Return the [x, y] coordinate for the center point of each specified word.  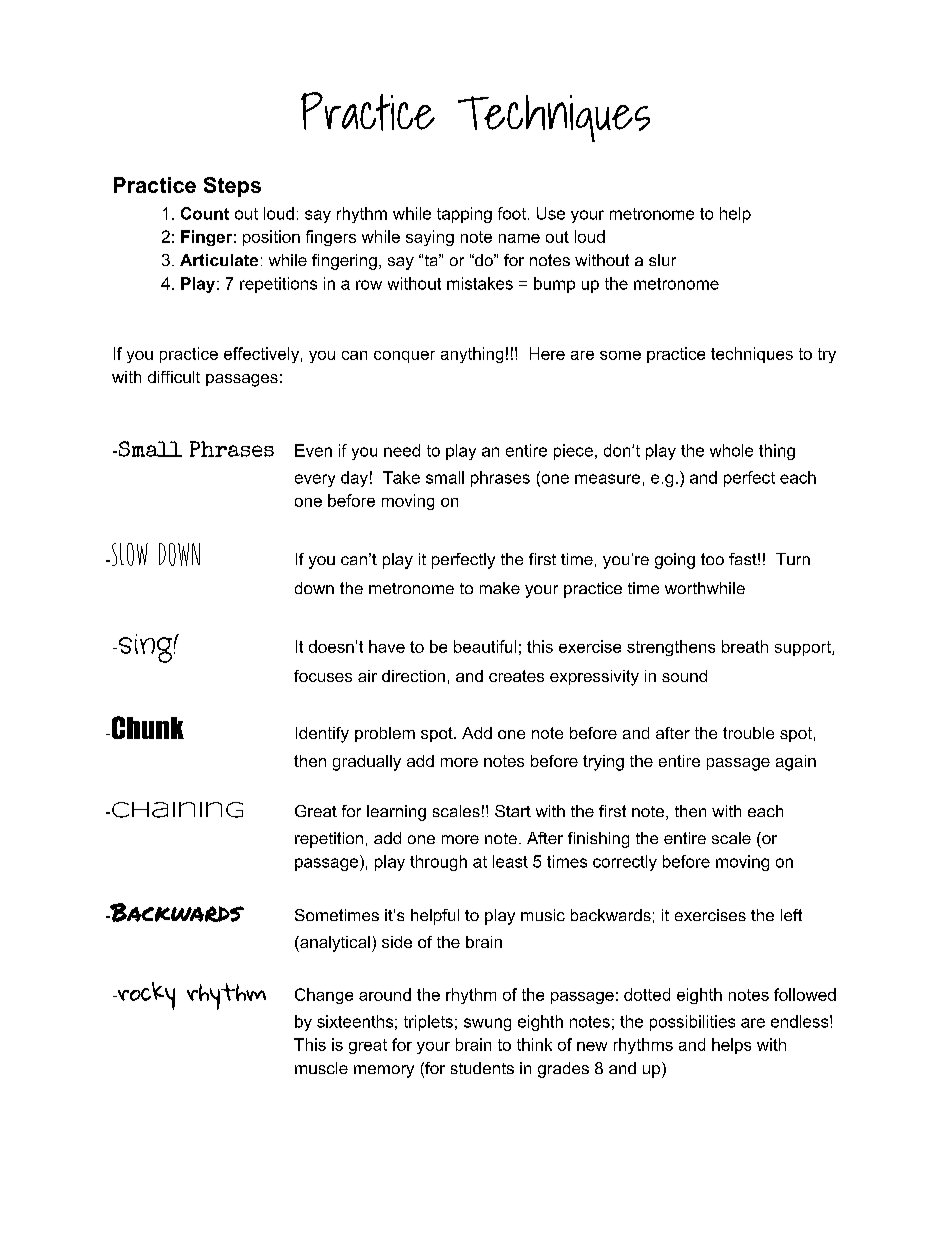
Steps [232, 187]
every [315, 480]
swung [487, 1024]
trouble [748, 733]
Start [513, 811]
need [402, 450]
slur [662, 260]
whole [731, 450]
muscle [321, 1068]
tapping [464, 215]
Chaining [177, 810]
